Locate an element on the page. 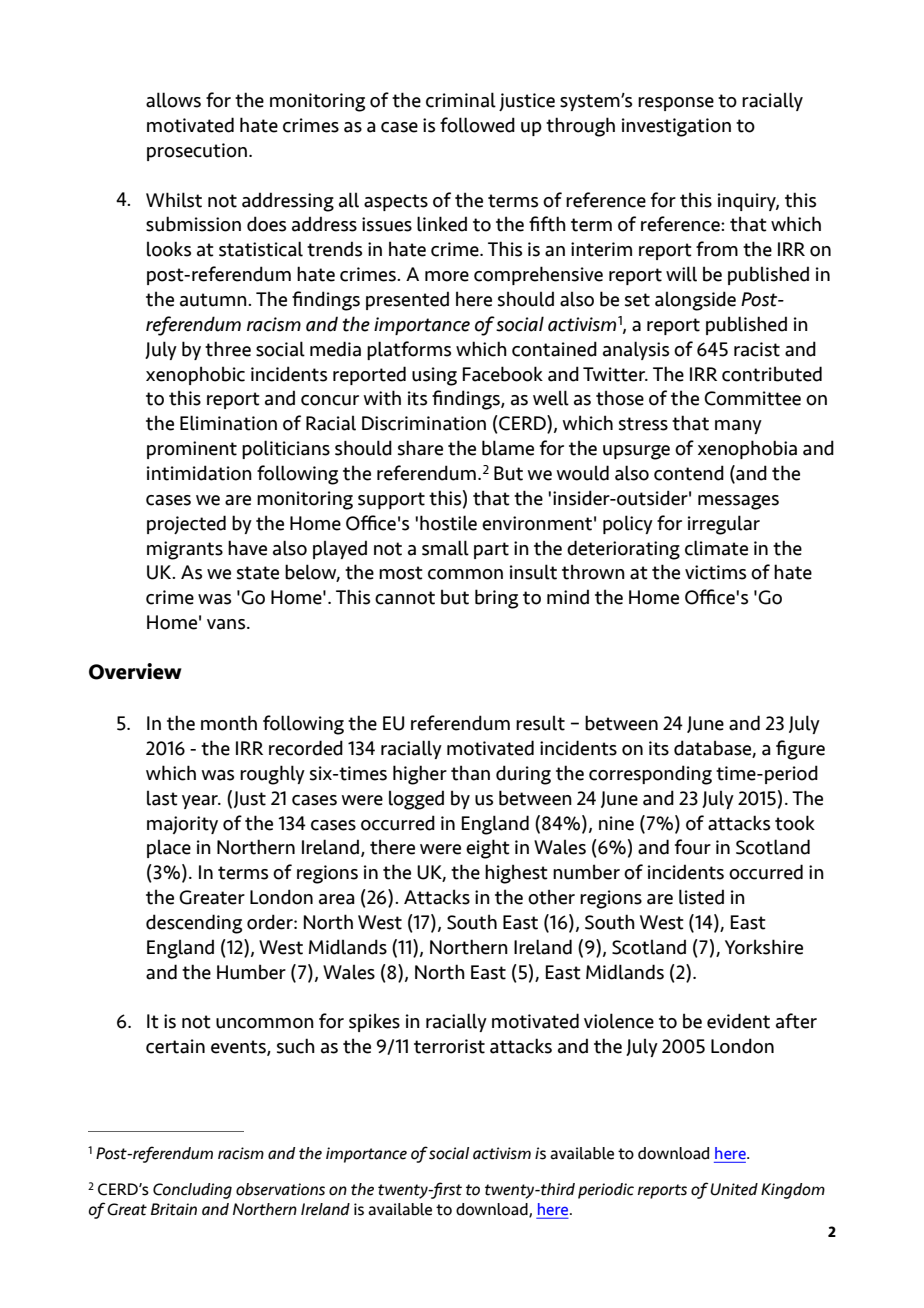  prosecution is located at coordinates (197, 152).
